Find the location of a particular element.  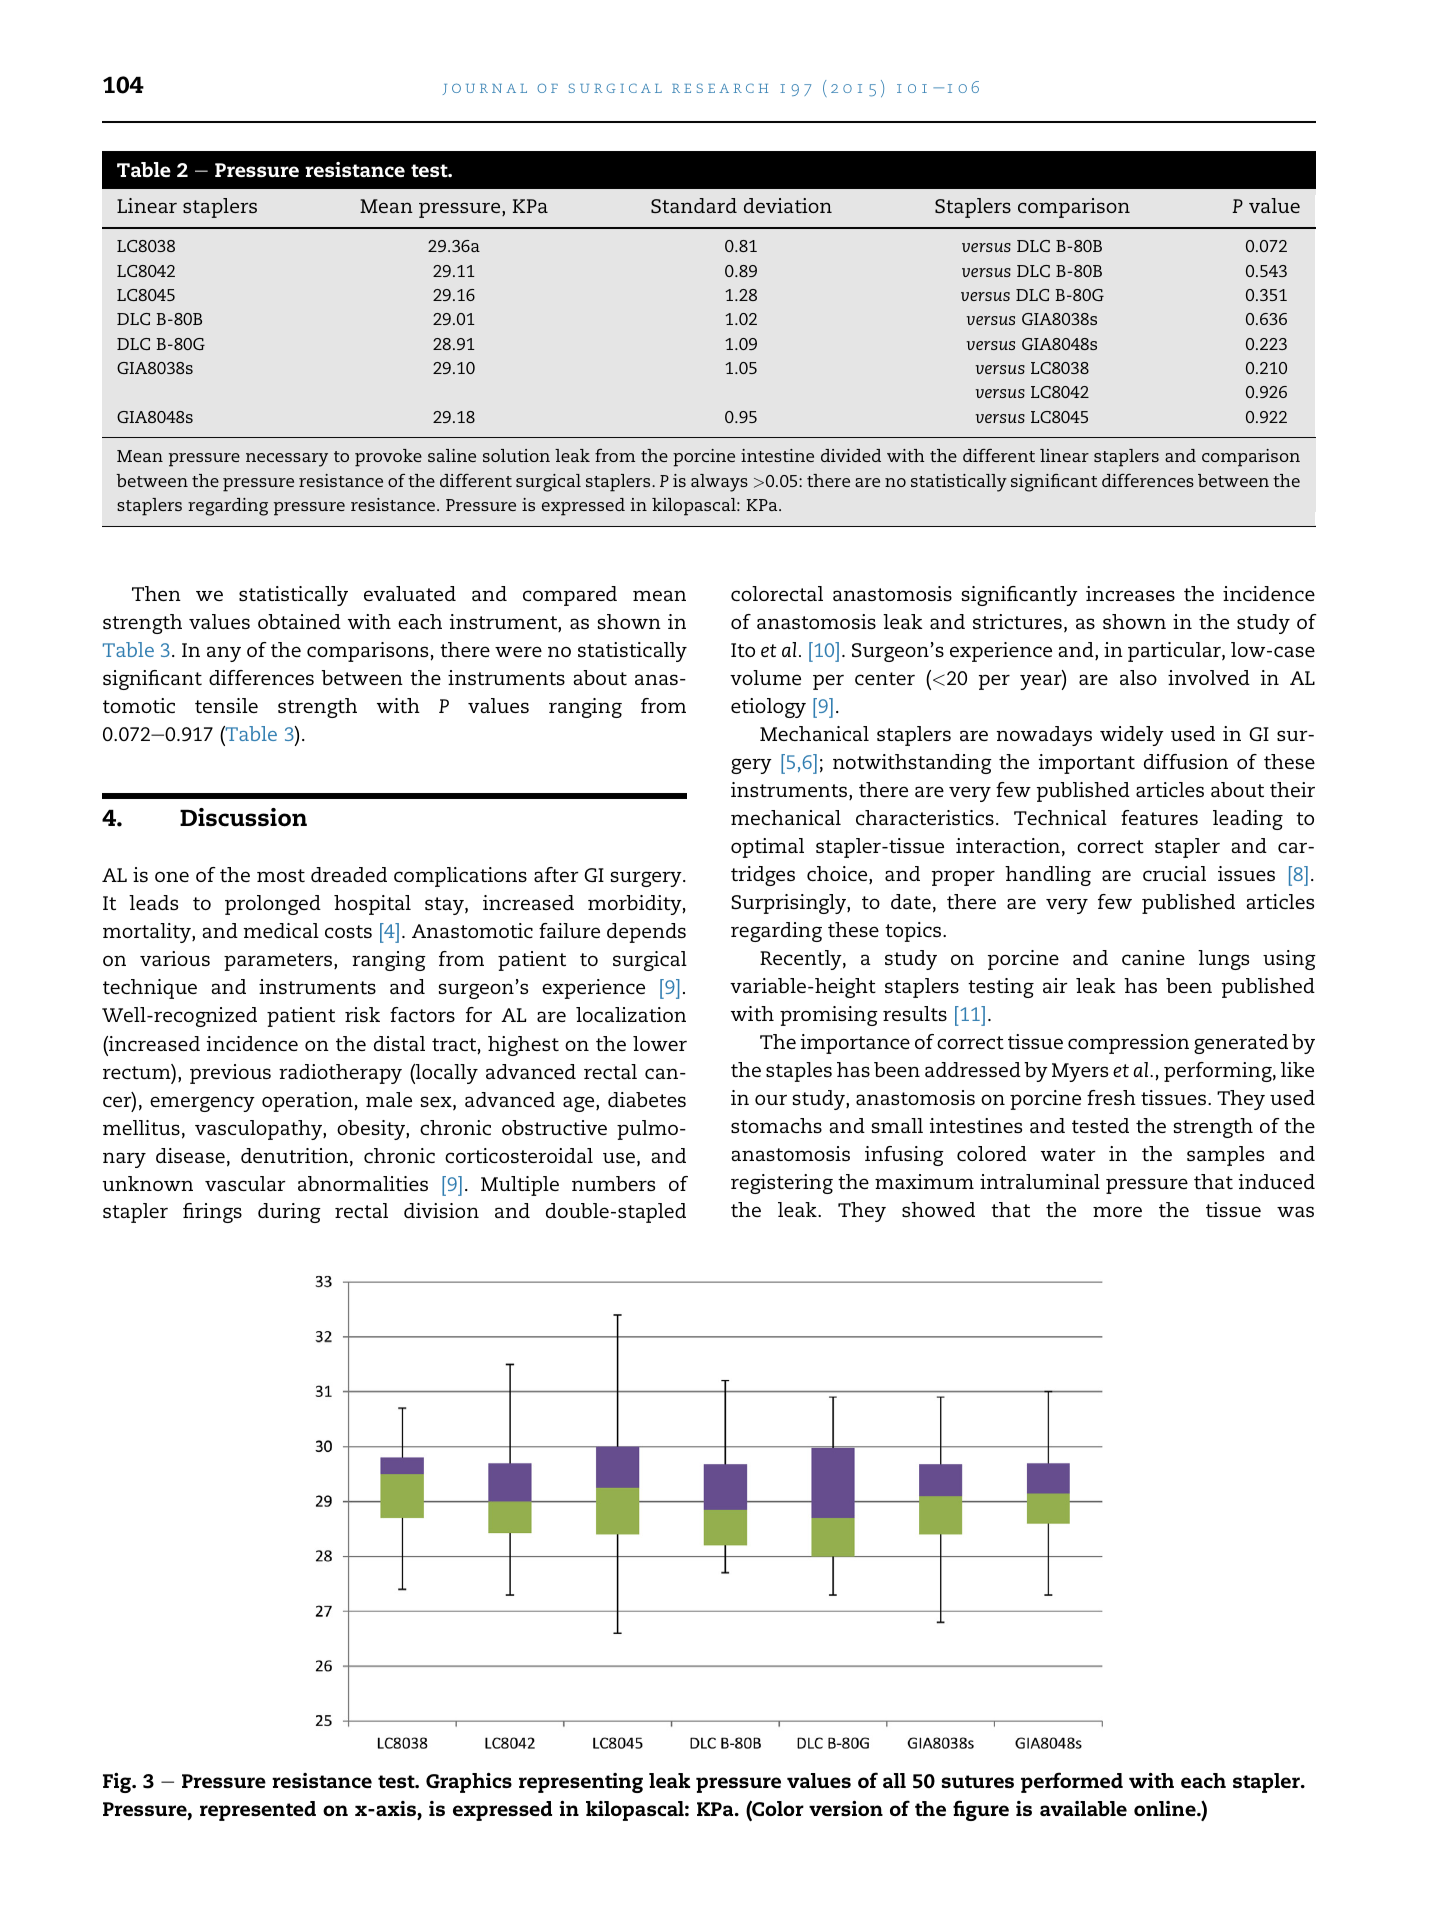

compression is located at coordinates (1128, 1044).
